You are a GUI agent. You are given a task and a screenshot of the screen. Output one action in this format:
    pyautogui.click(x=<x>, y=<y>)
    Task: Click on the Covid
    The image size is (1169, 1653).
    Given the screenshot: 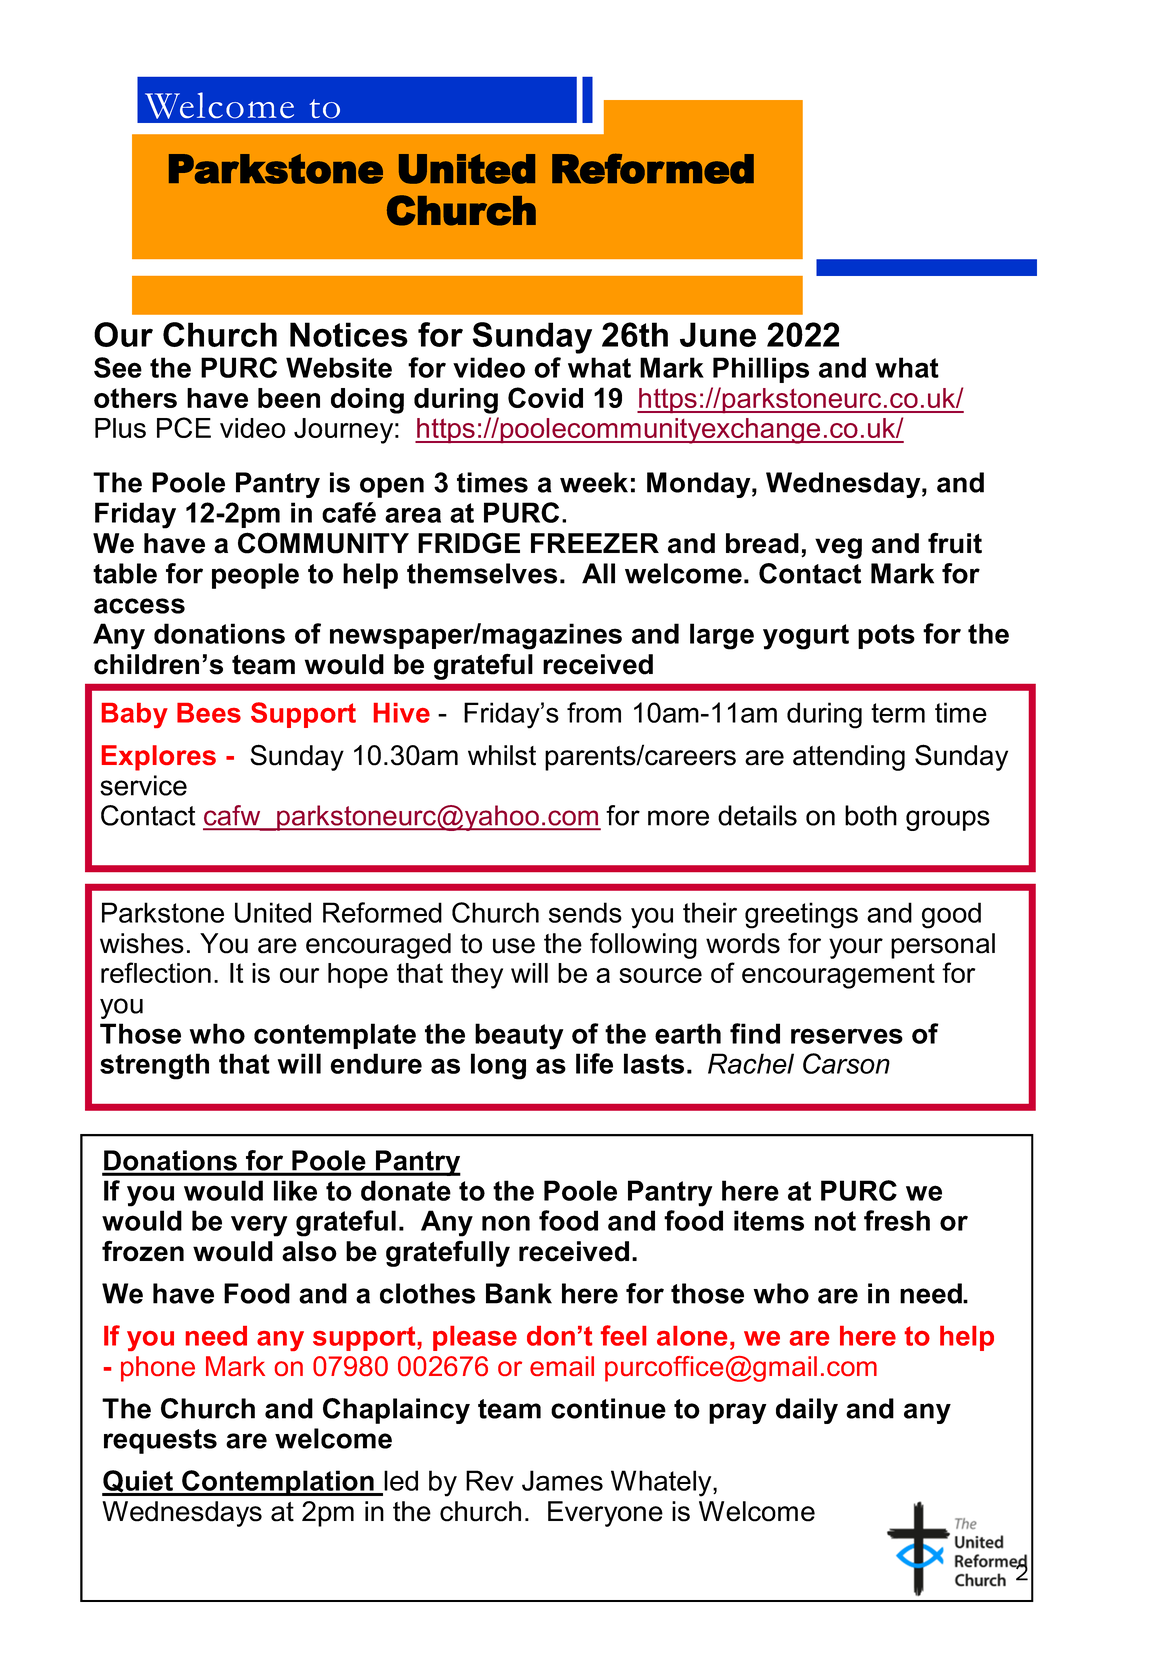 What is the action you would take?
    pyautogui.click(x=545, y=397)
